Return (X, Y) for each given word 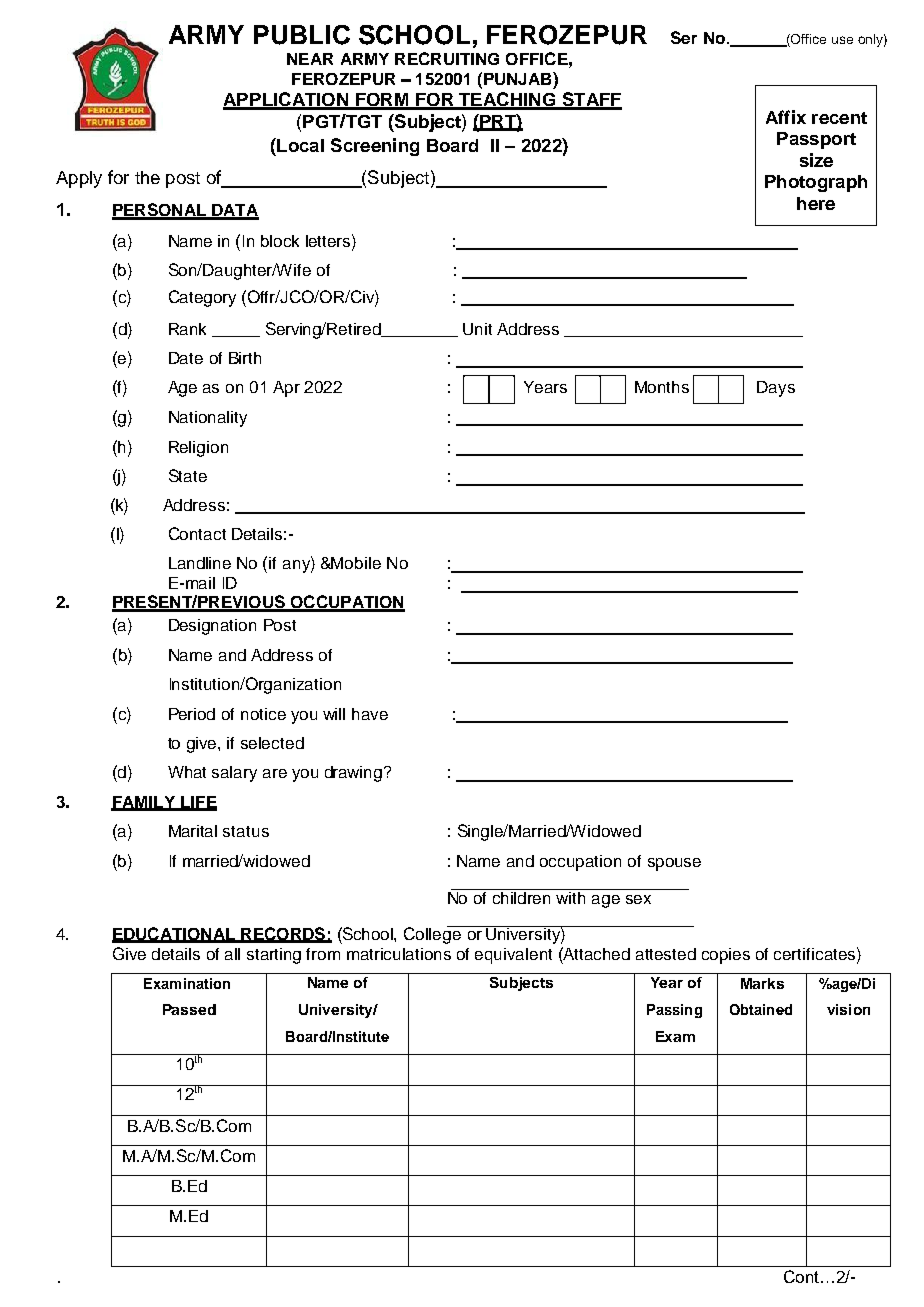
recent (839, 118)
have (370, 714)
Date (186, 358)
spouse (674, 864)
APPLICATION (287, 100)
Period (192, 714)
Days (776, 389)
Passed (189, 1009)
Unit (477, 329)
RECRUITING (447, 58)
